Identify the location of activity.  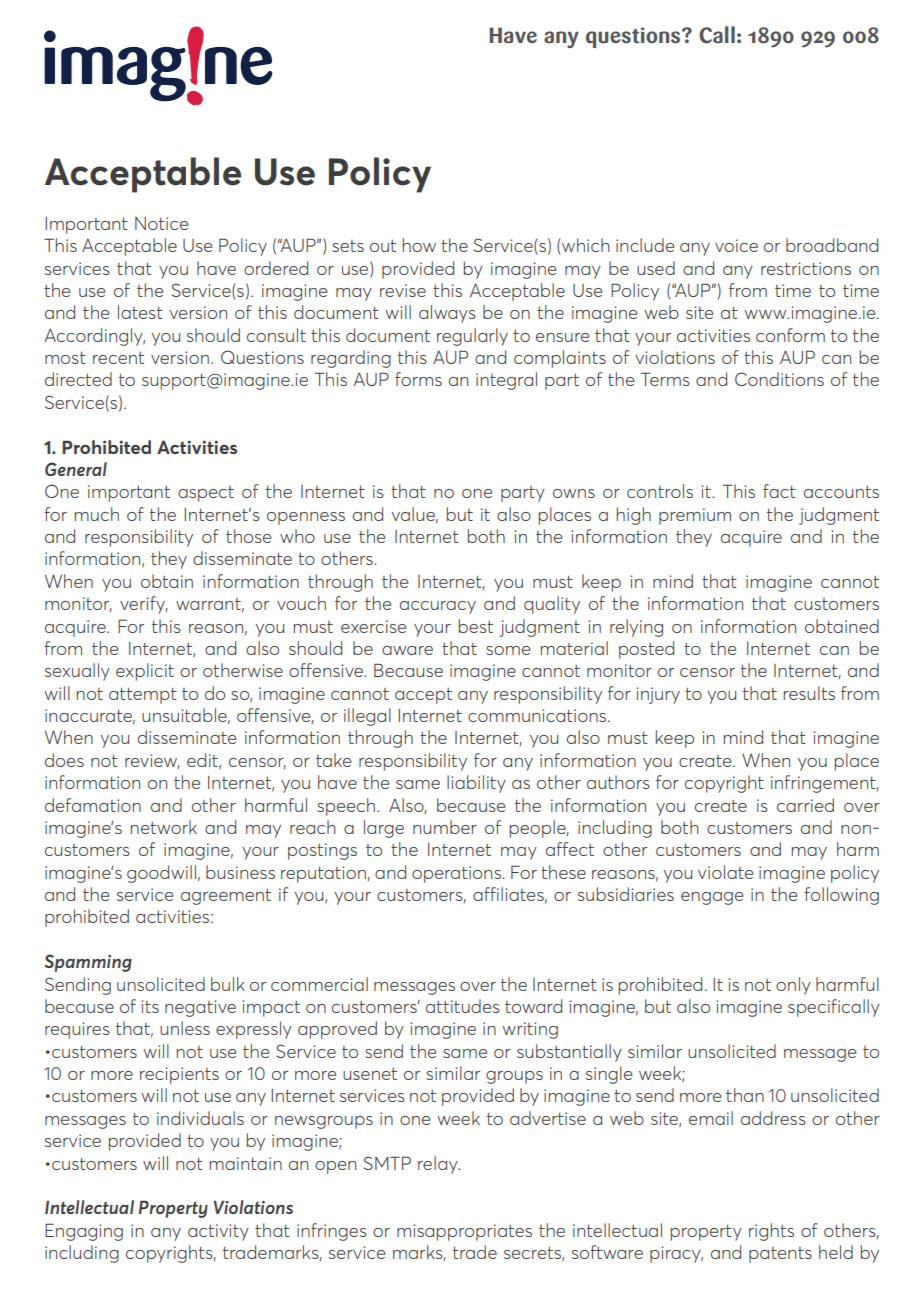
(218, 1232).
